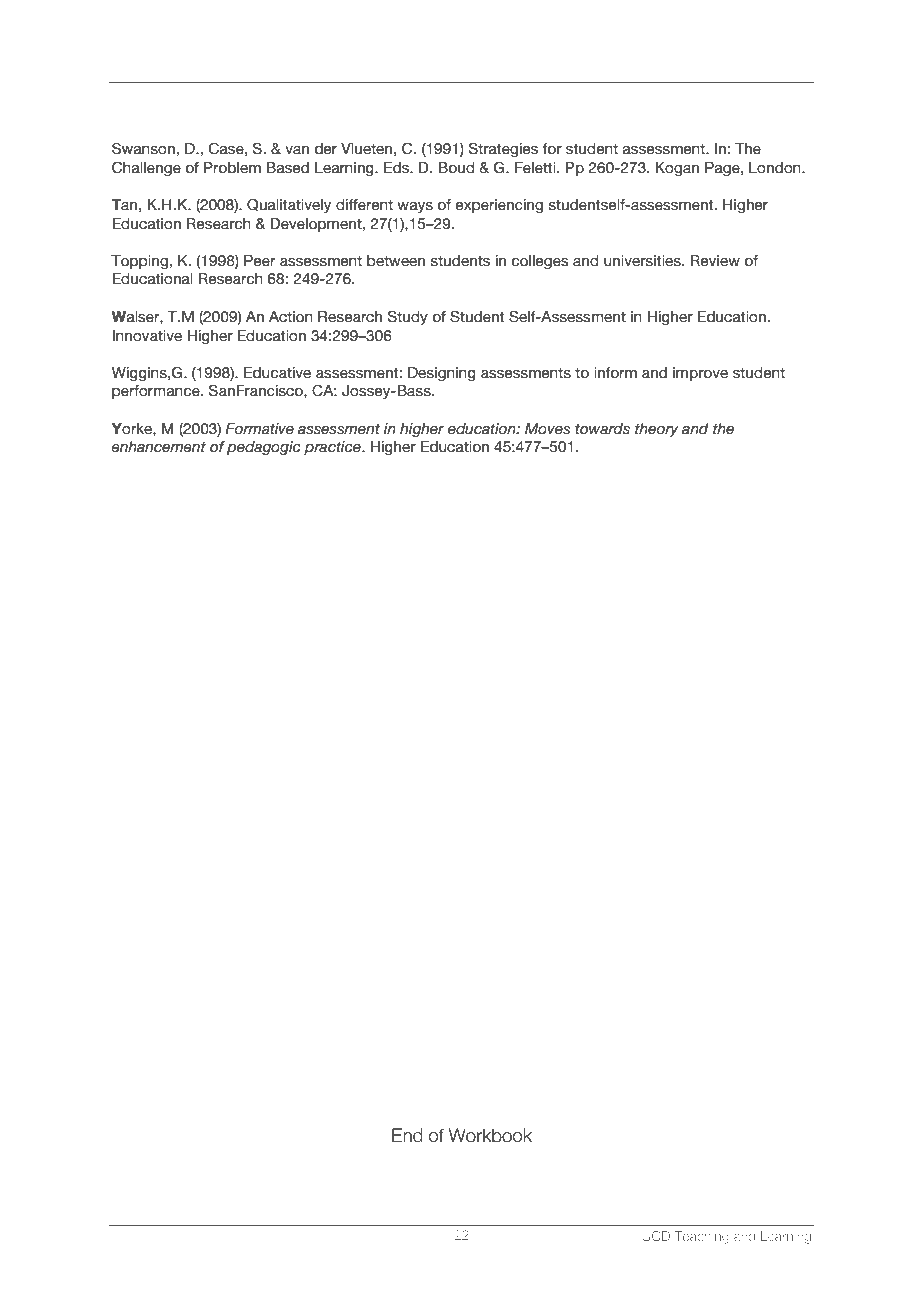  Describe the element at coordinates (657, 430) in the document. I see `theory` at that location.
